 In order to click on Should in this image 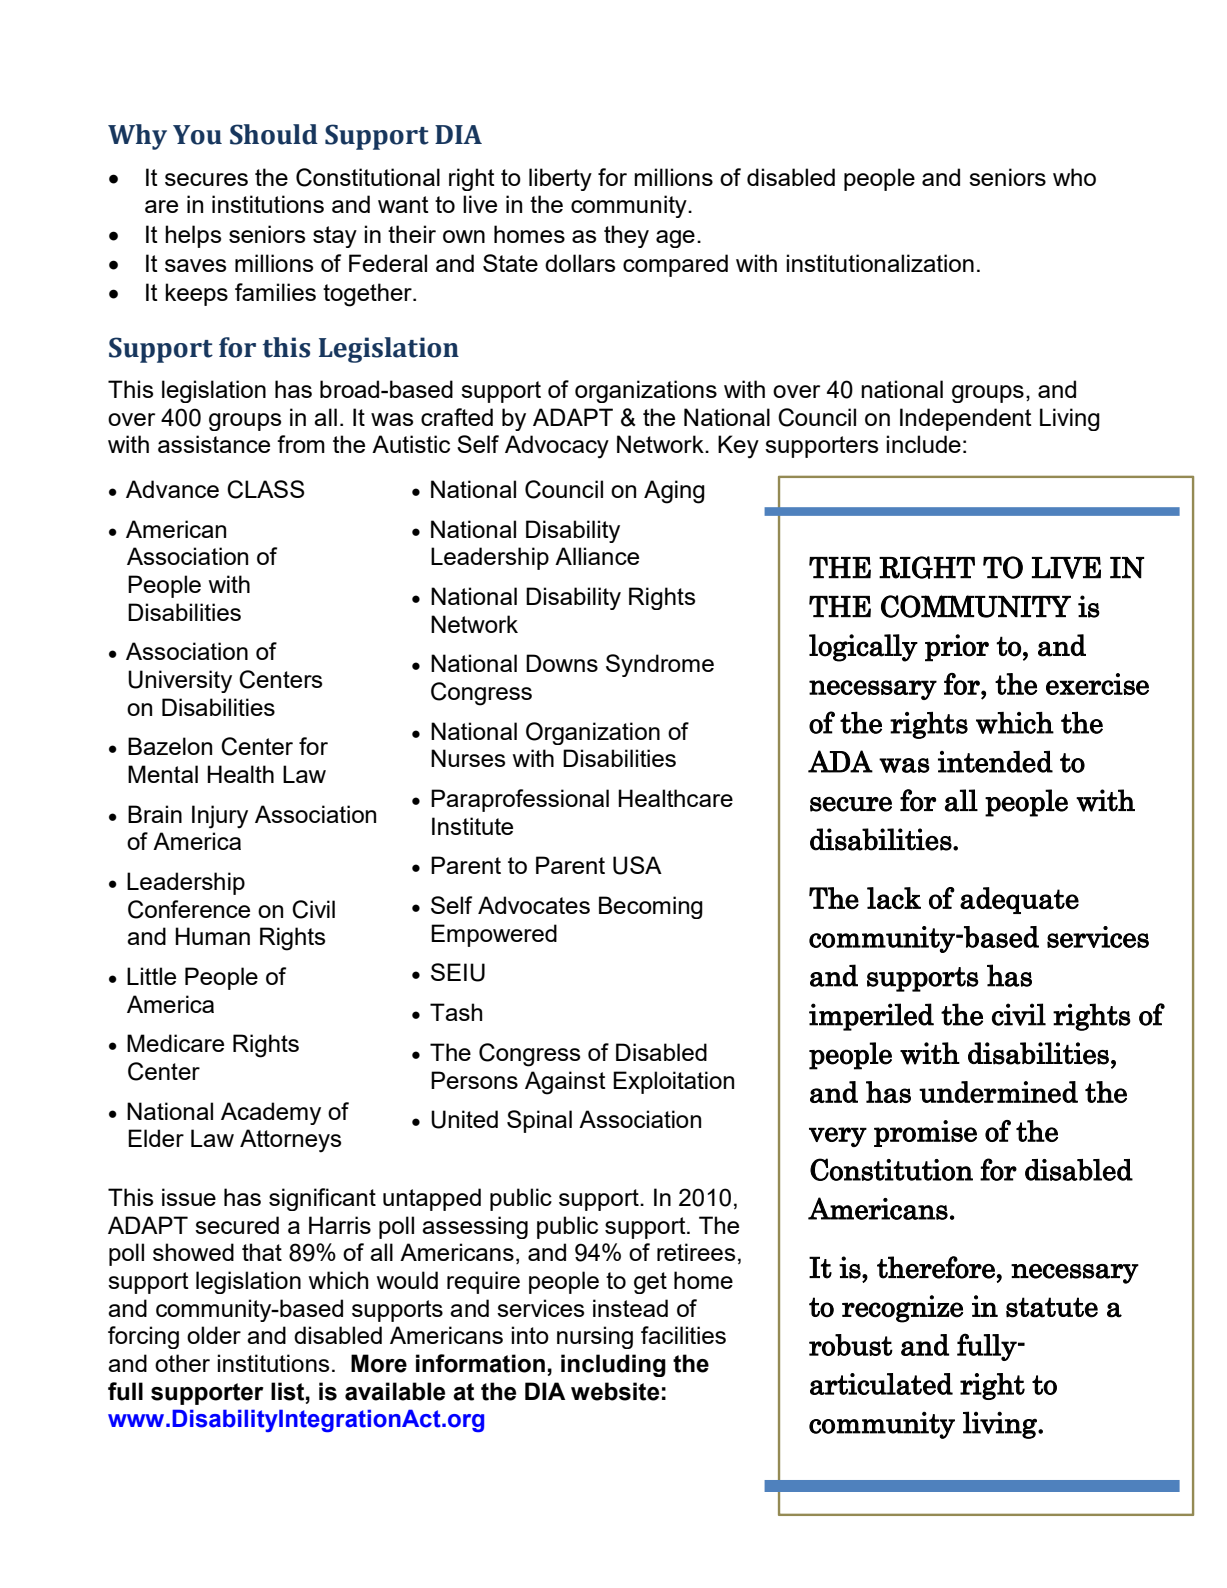, I will do `click(274, 134)`.
